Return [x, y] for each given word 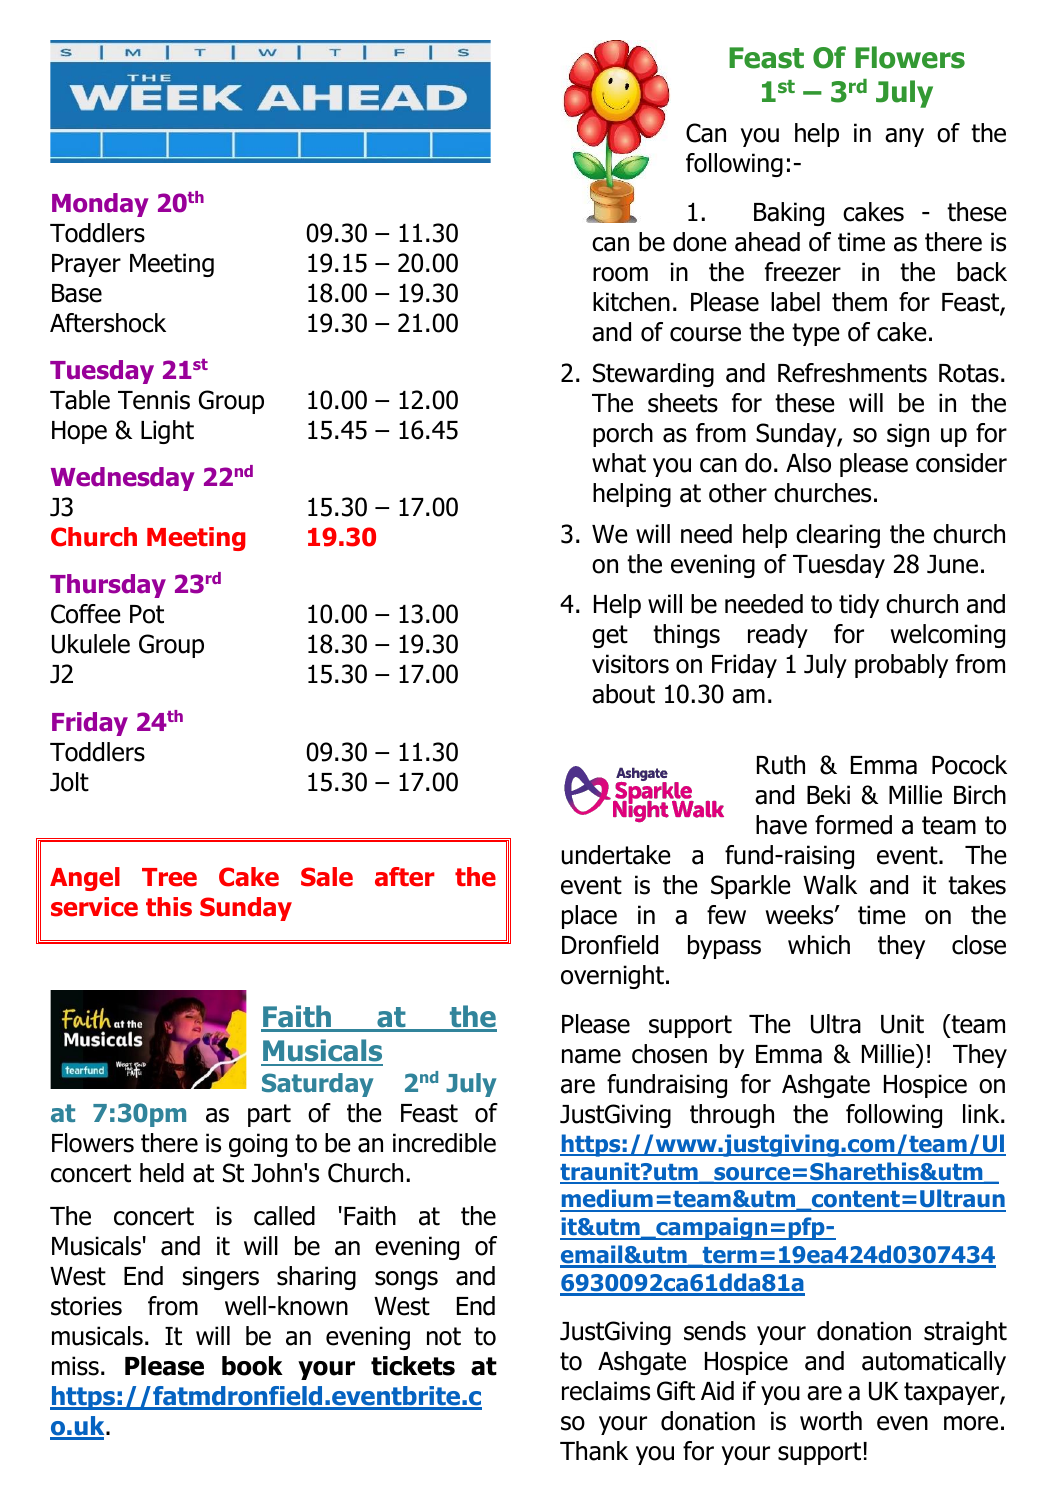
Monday [100, 205]
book [252, 1366]
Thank [594, 1451]
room [620, 274]
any [904, 137]
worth [831, 1421]
